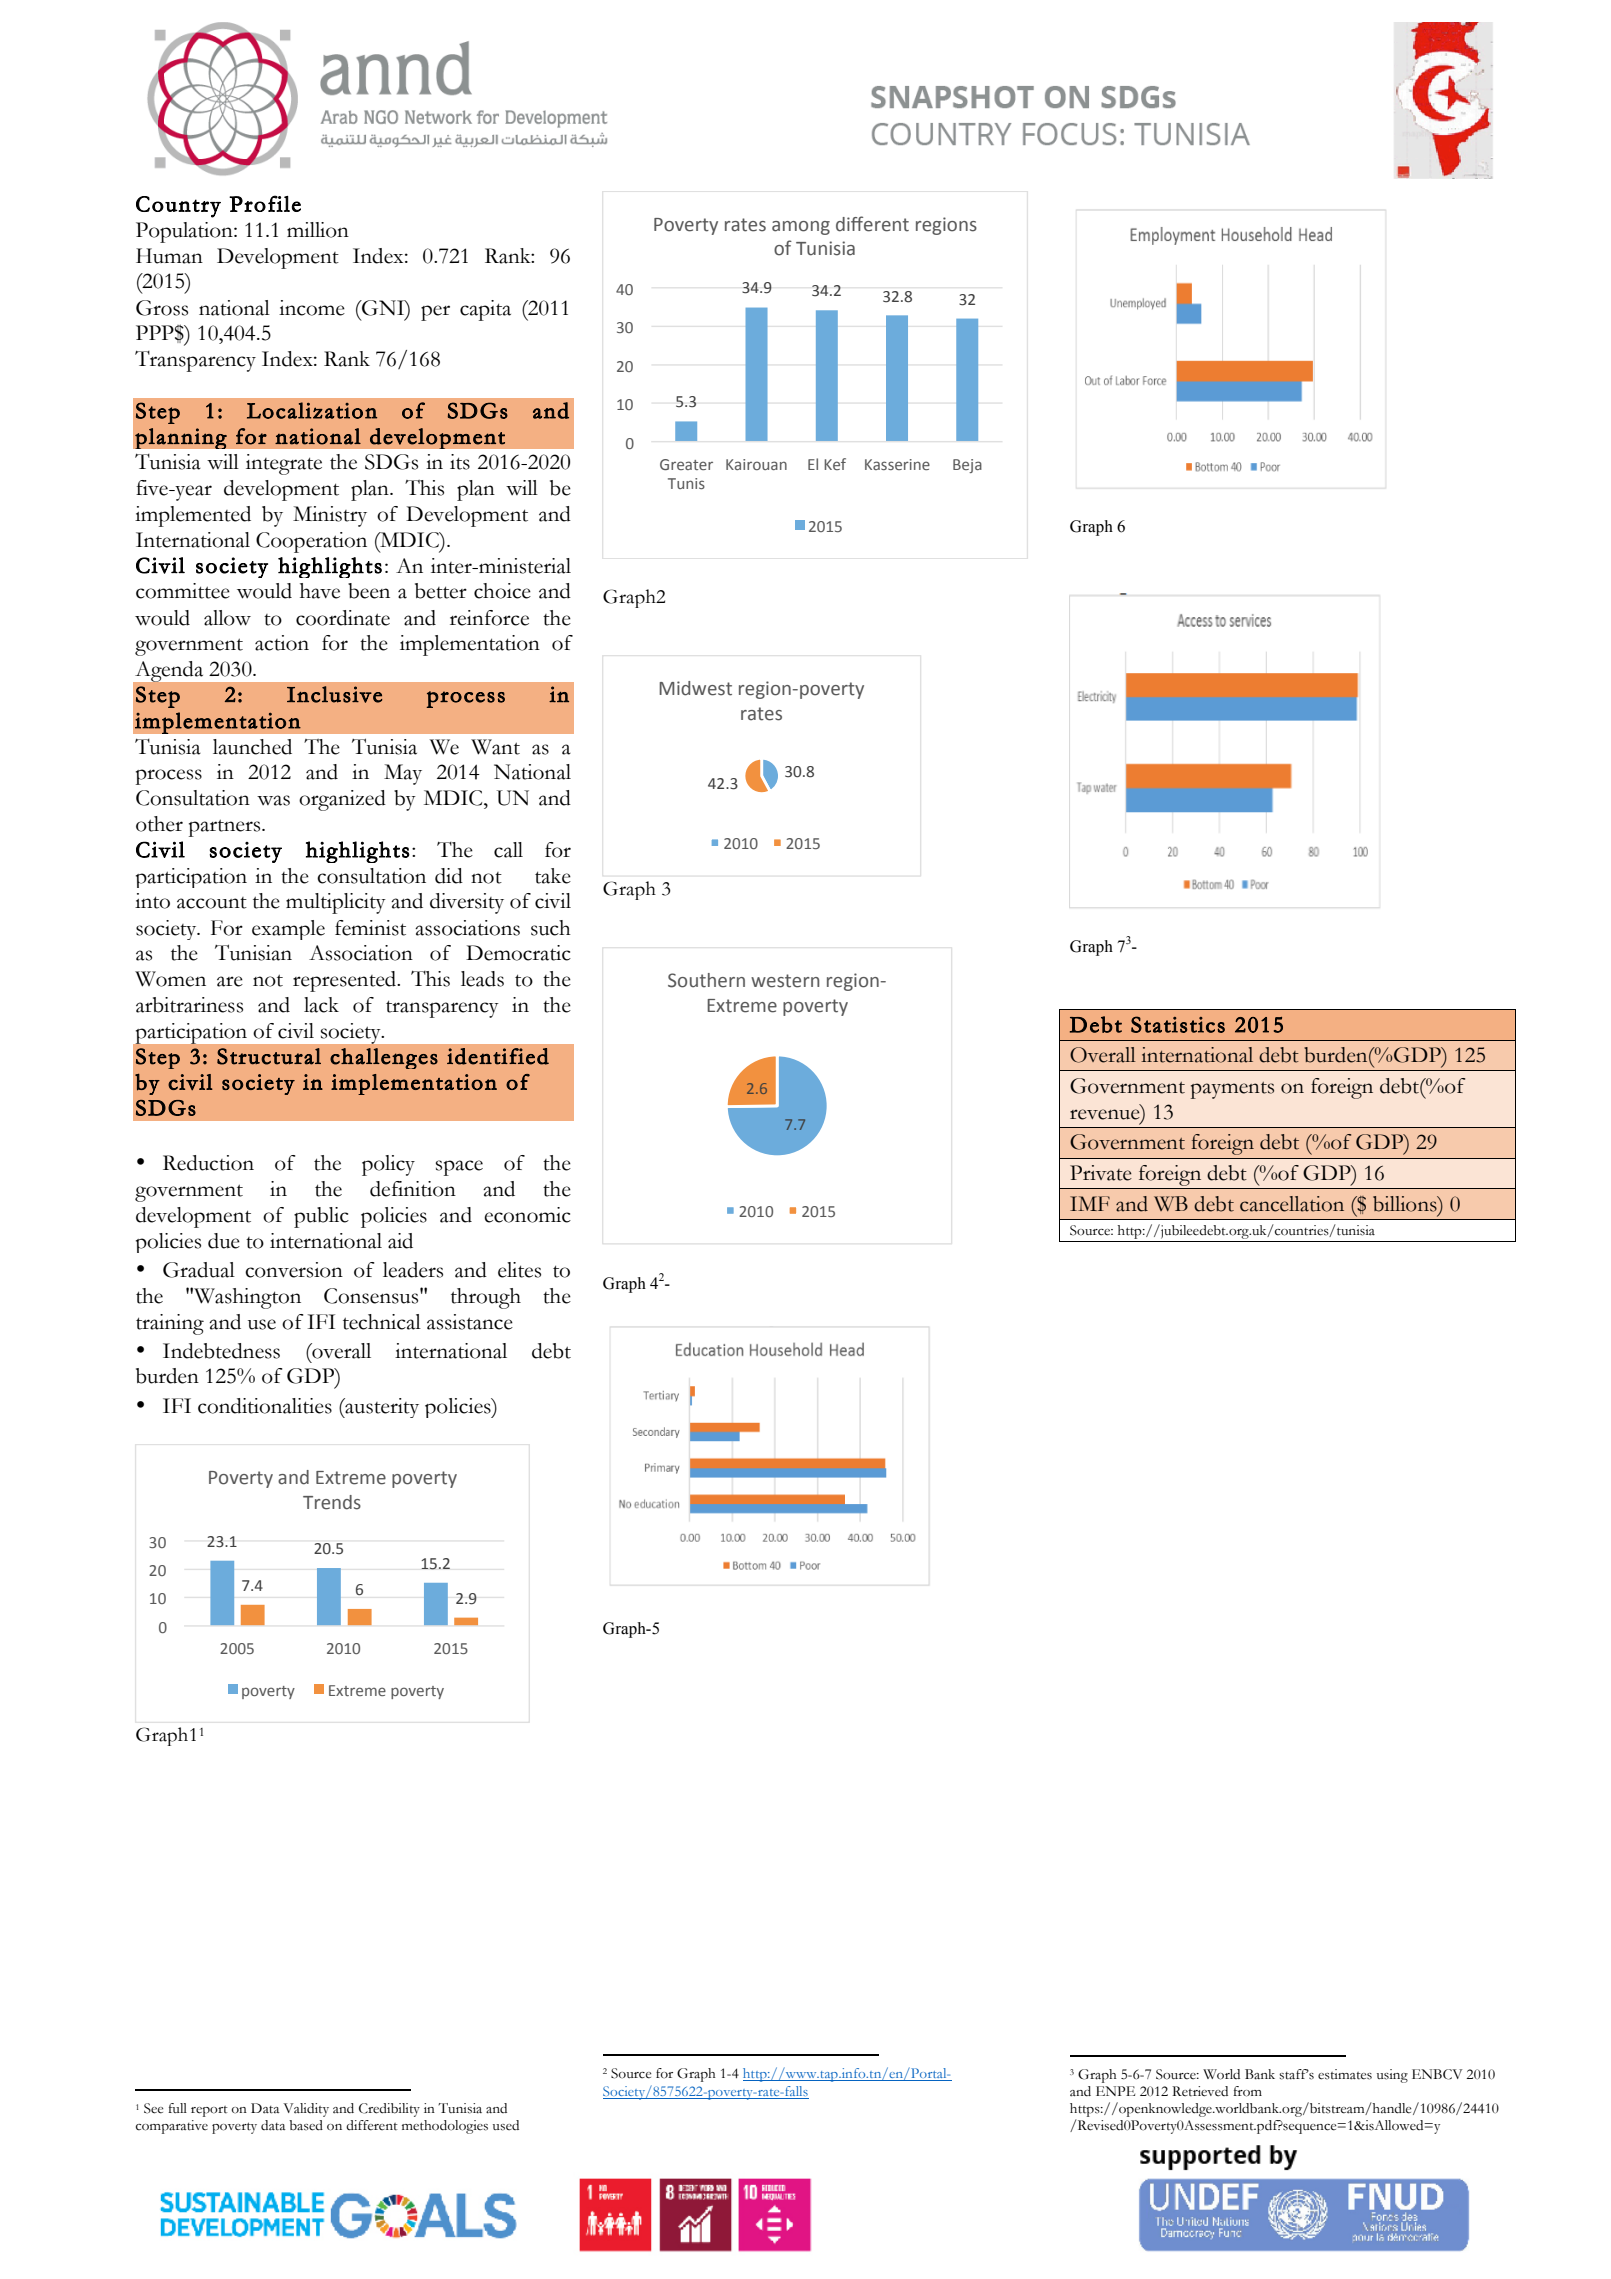 Image resolution: width=1611 pixels, height=2279 pixels. What do you see at coordinates (495, 747) in the screenshot?
I see `Want` at bounding box center [495, 747].
